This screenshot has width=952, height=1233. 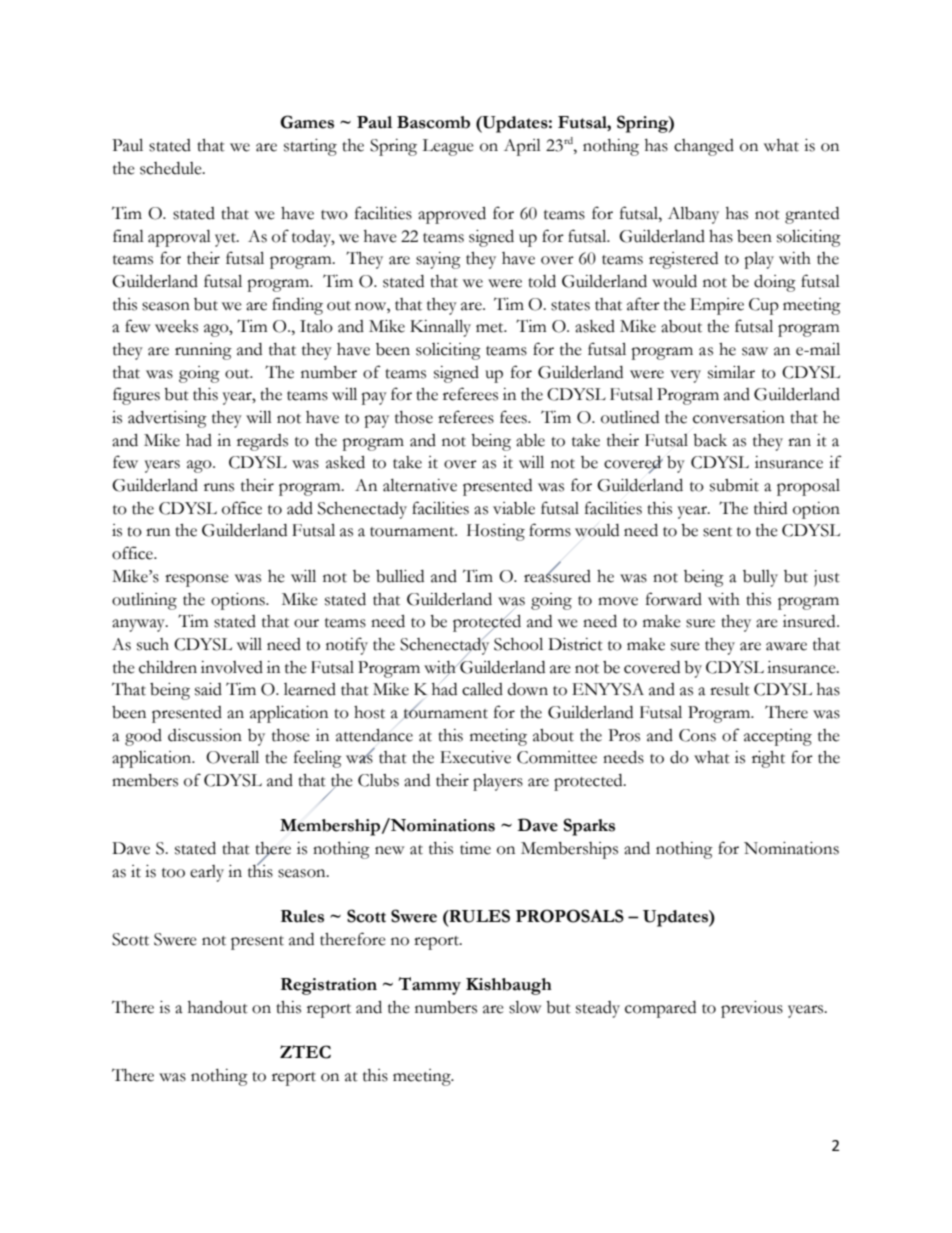 What do you see at coordinates (739, 417) in the screenshot?
I see `conversation` at bounding box center [739, 417].
